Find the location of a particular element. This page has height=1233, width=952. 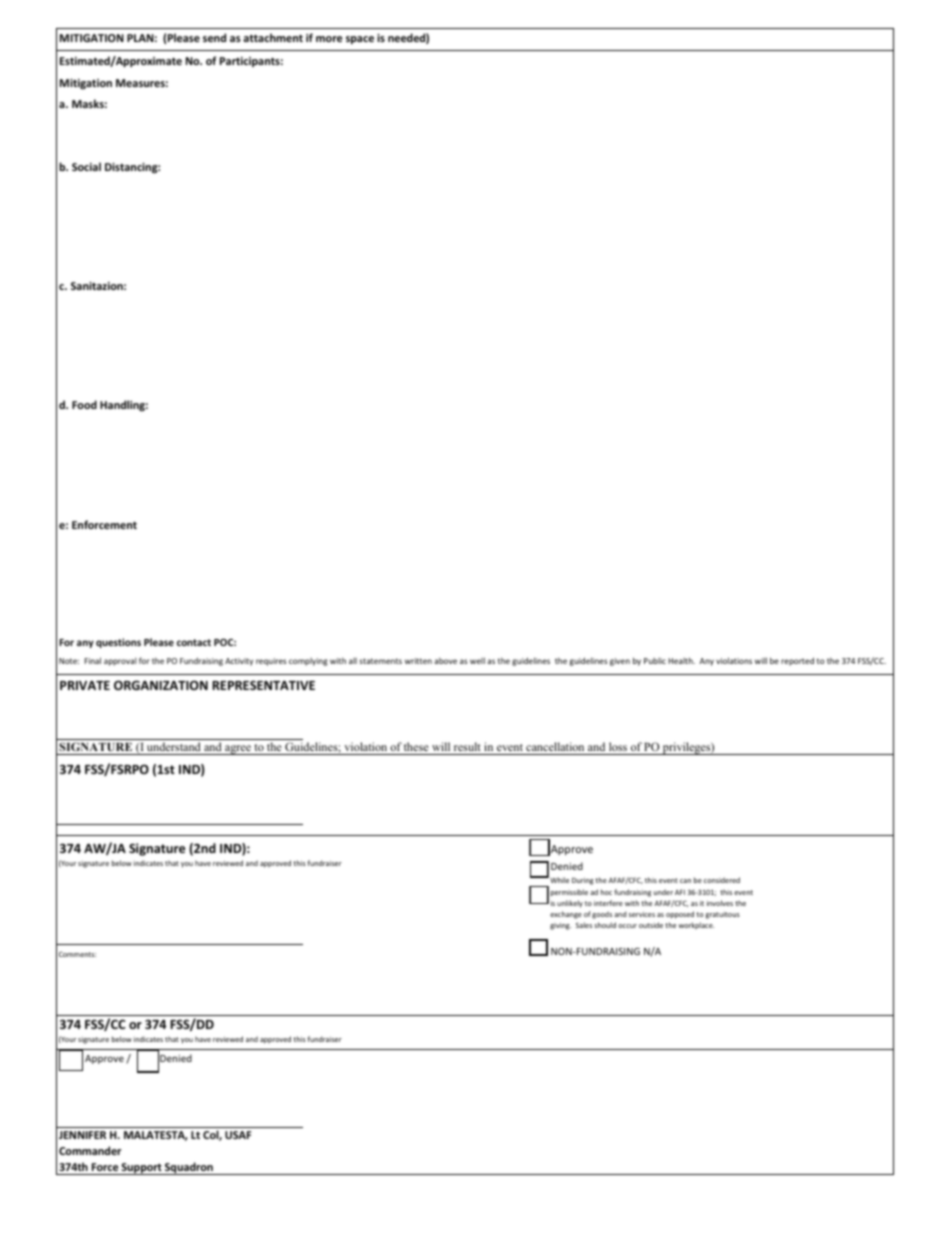

send is located at coordinates (214, 37).
